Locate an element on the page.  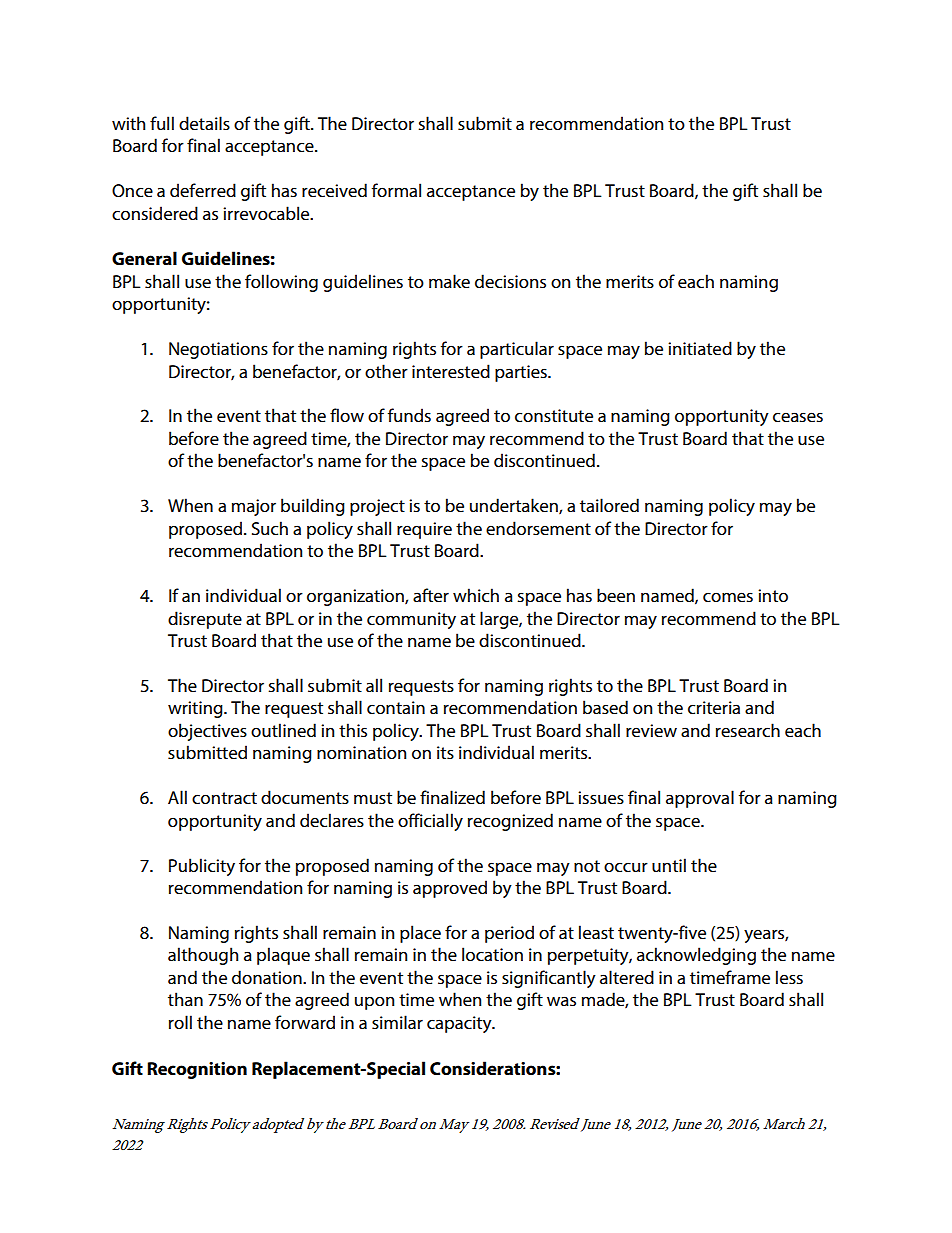
officially is located at coordinates (430, 822).
